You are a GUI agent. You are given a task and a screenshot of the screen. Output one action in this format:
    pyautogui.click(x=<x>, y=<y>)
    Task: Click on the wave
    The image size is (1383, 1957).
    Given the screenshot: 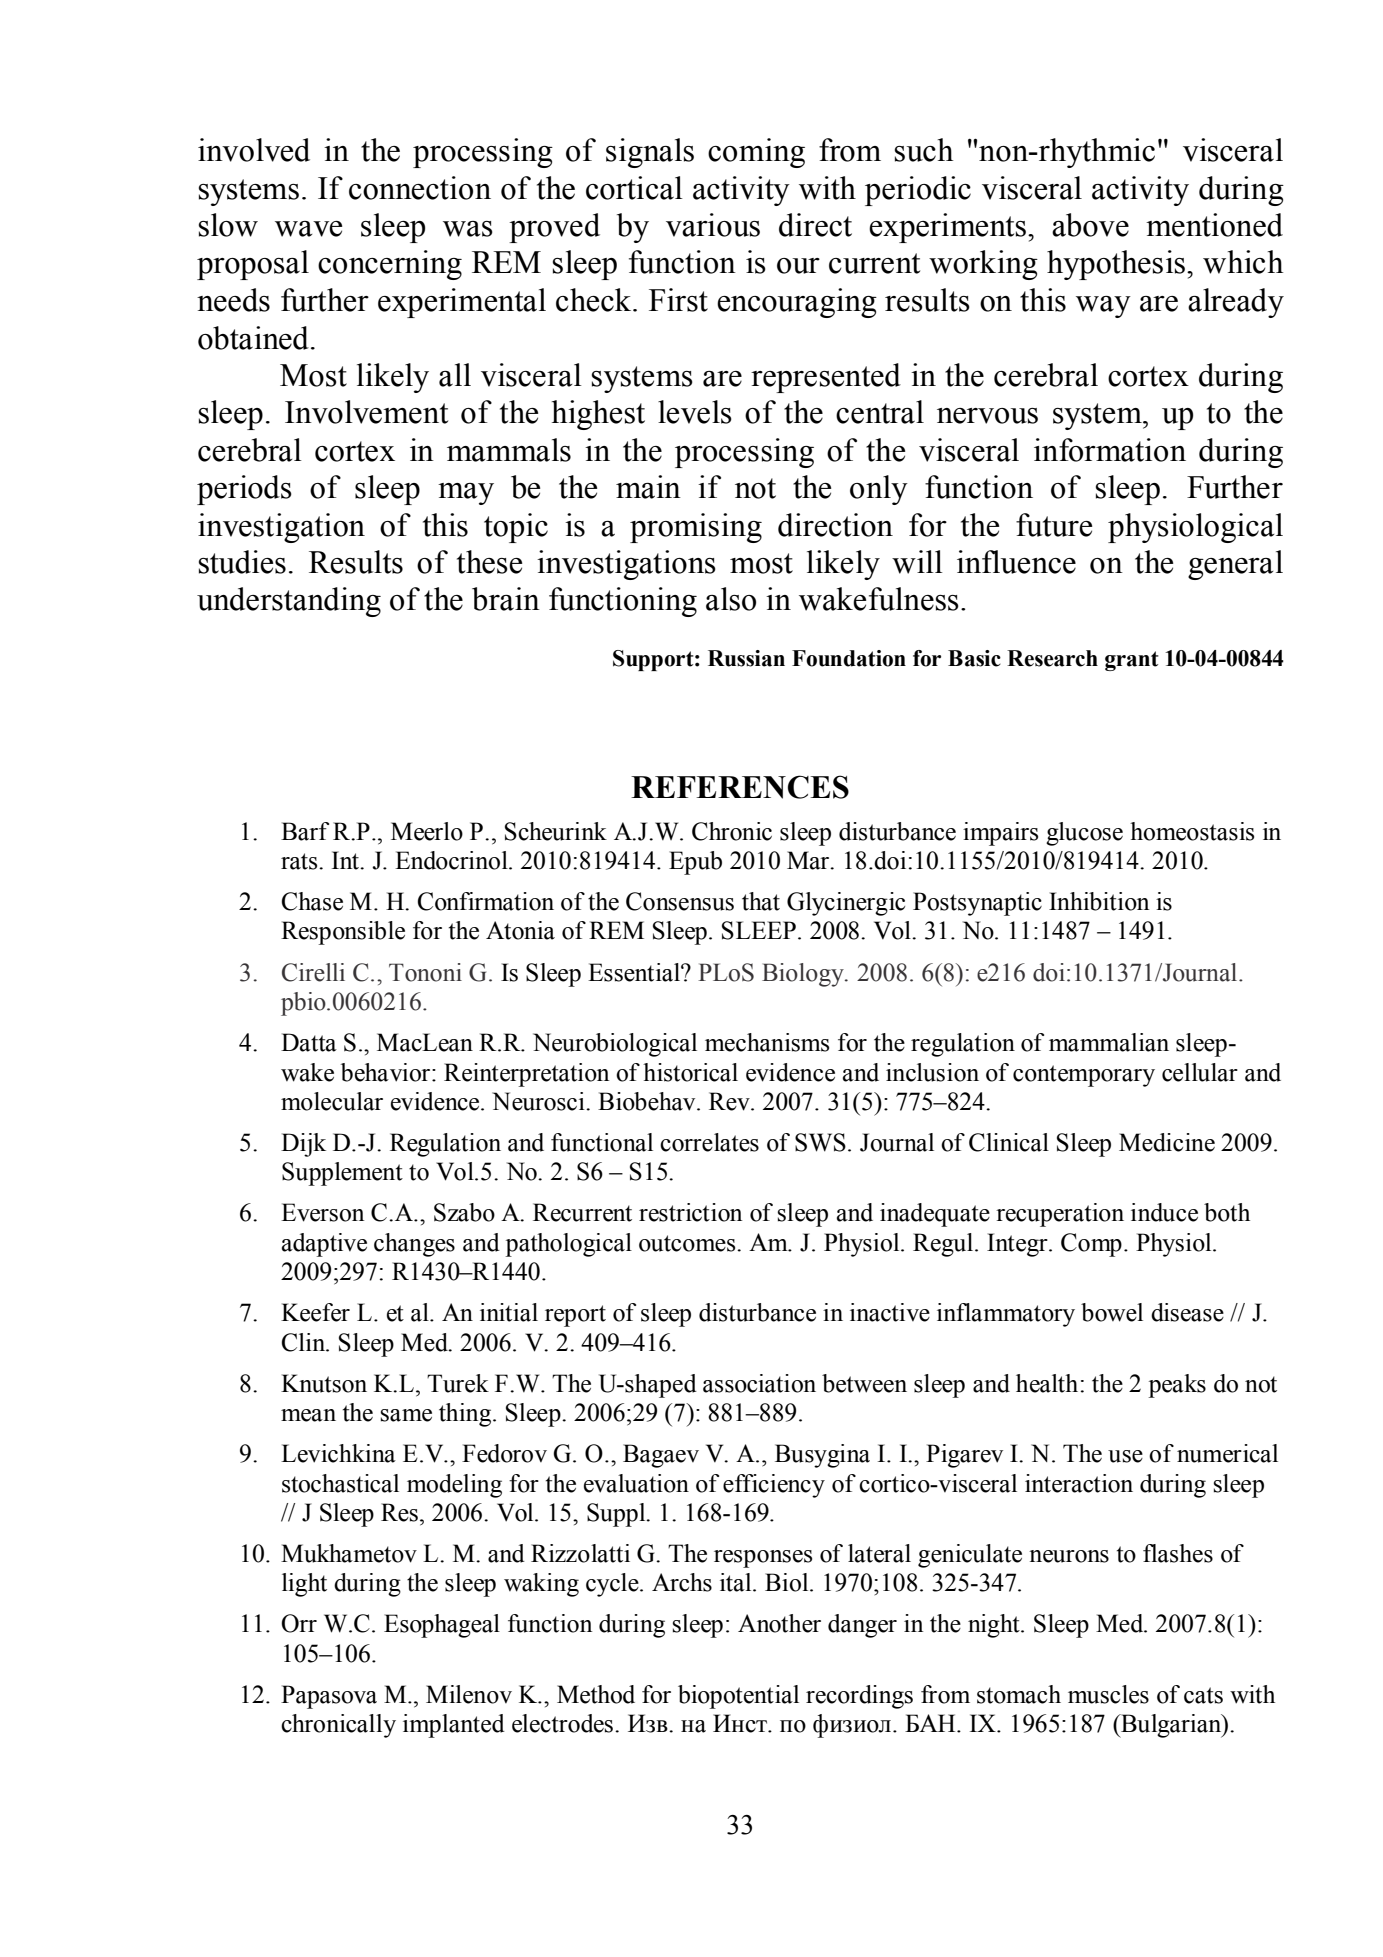 What is the action you would take?
    pyautogui.click(x=308, y=229)
